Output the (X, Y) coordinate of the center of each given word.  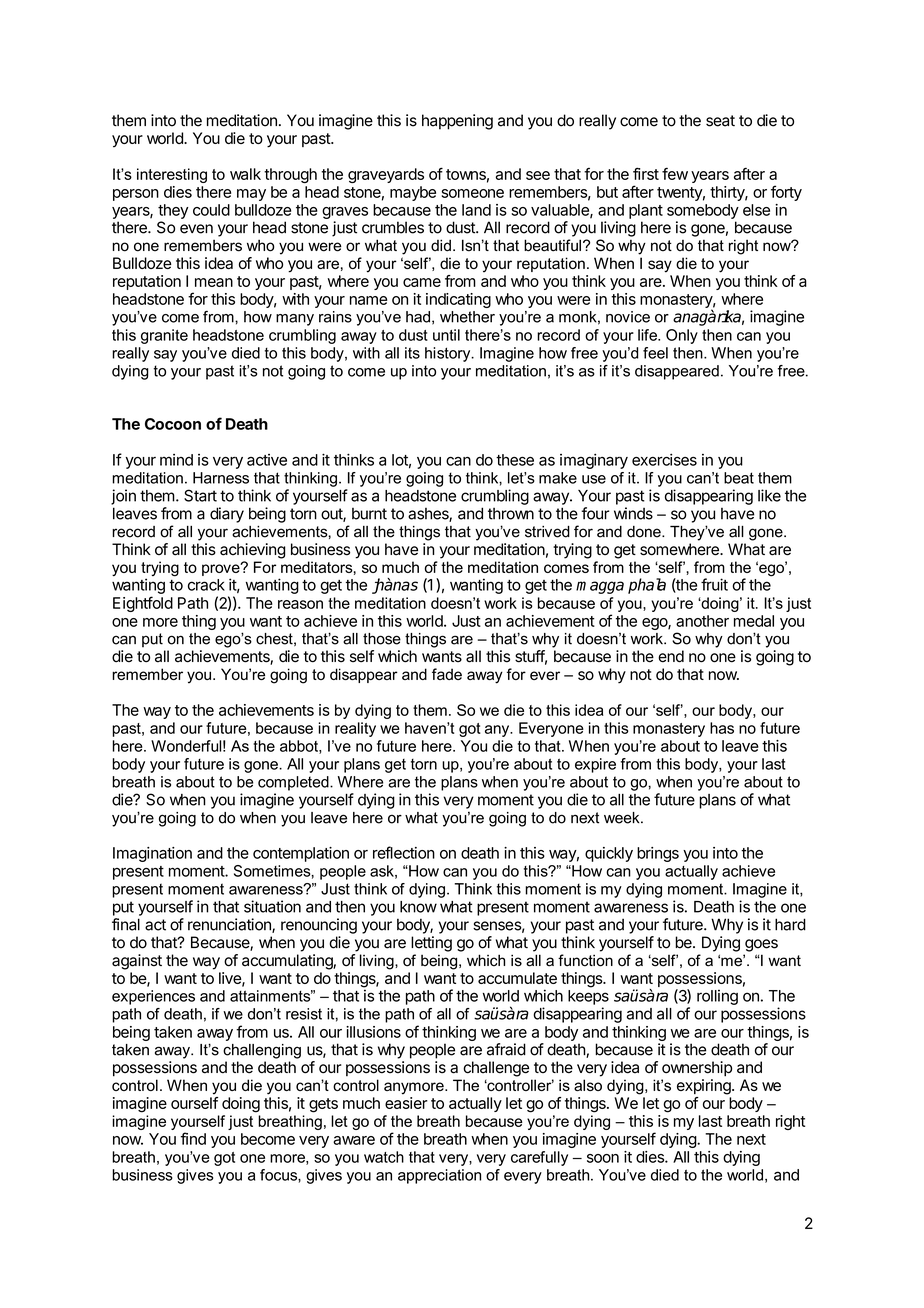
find (193, 1138)
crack (206, 585)
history (449, 354)
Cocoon (173, 424)
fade (447, 674)
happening (457, 122)
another (702, 621)
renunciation (230, 925)
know (418, 907)
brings (658, 854)
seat (720, 121)
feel (655, 353)
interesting (172, 175)
